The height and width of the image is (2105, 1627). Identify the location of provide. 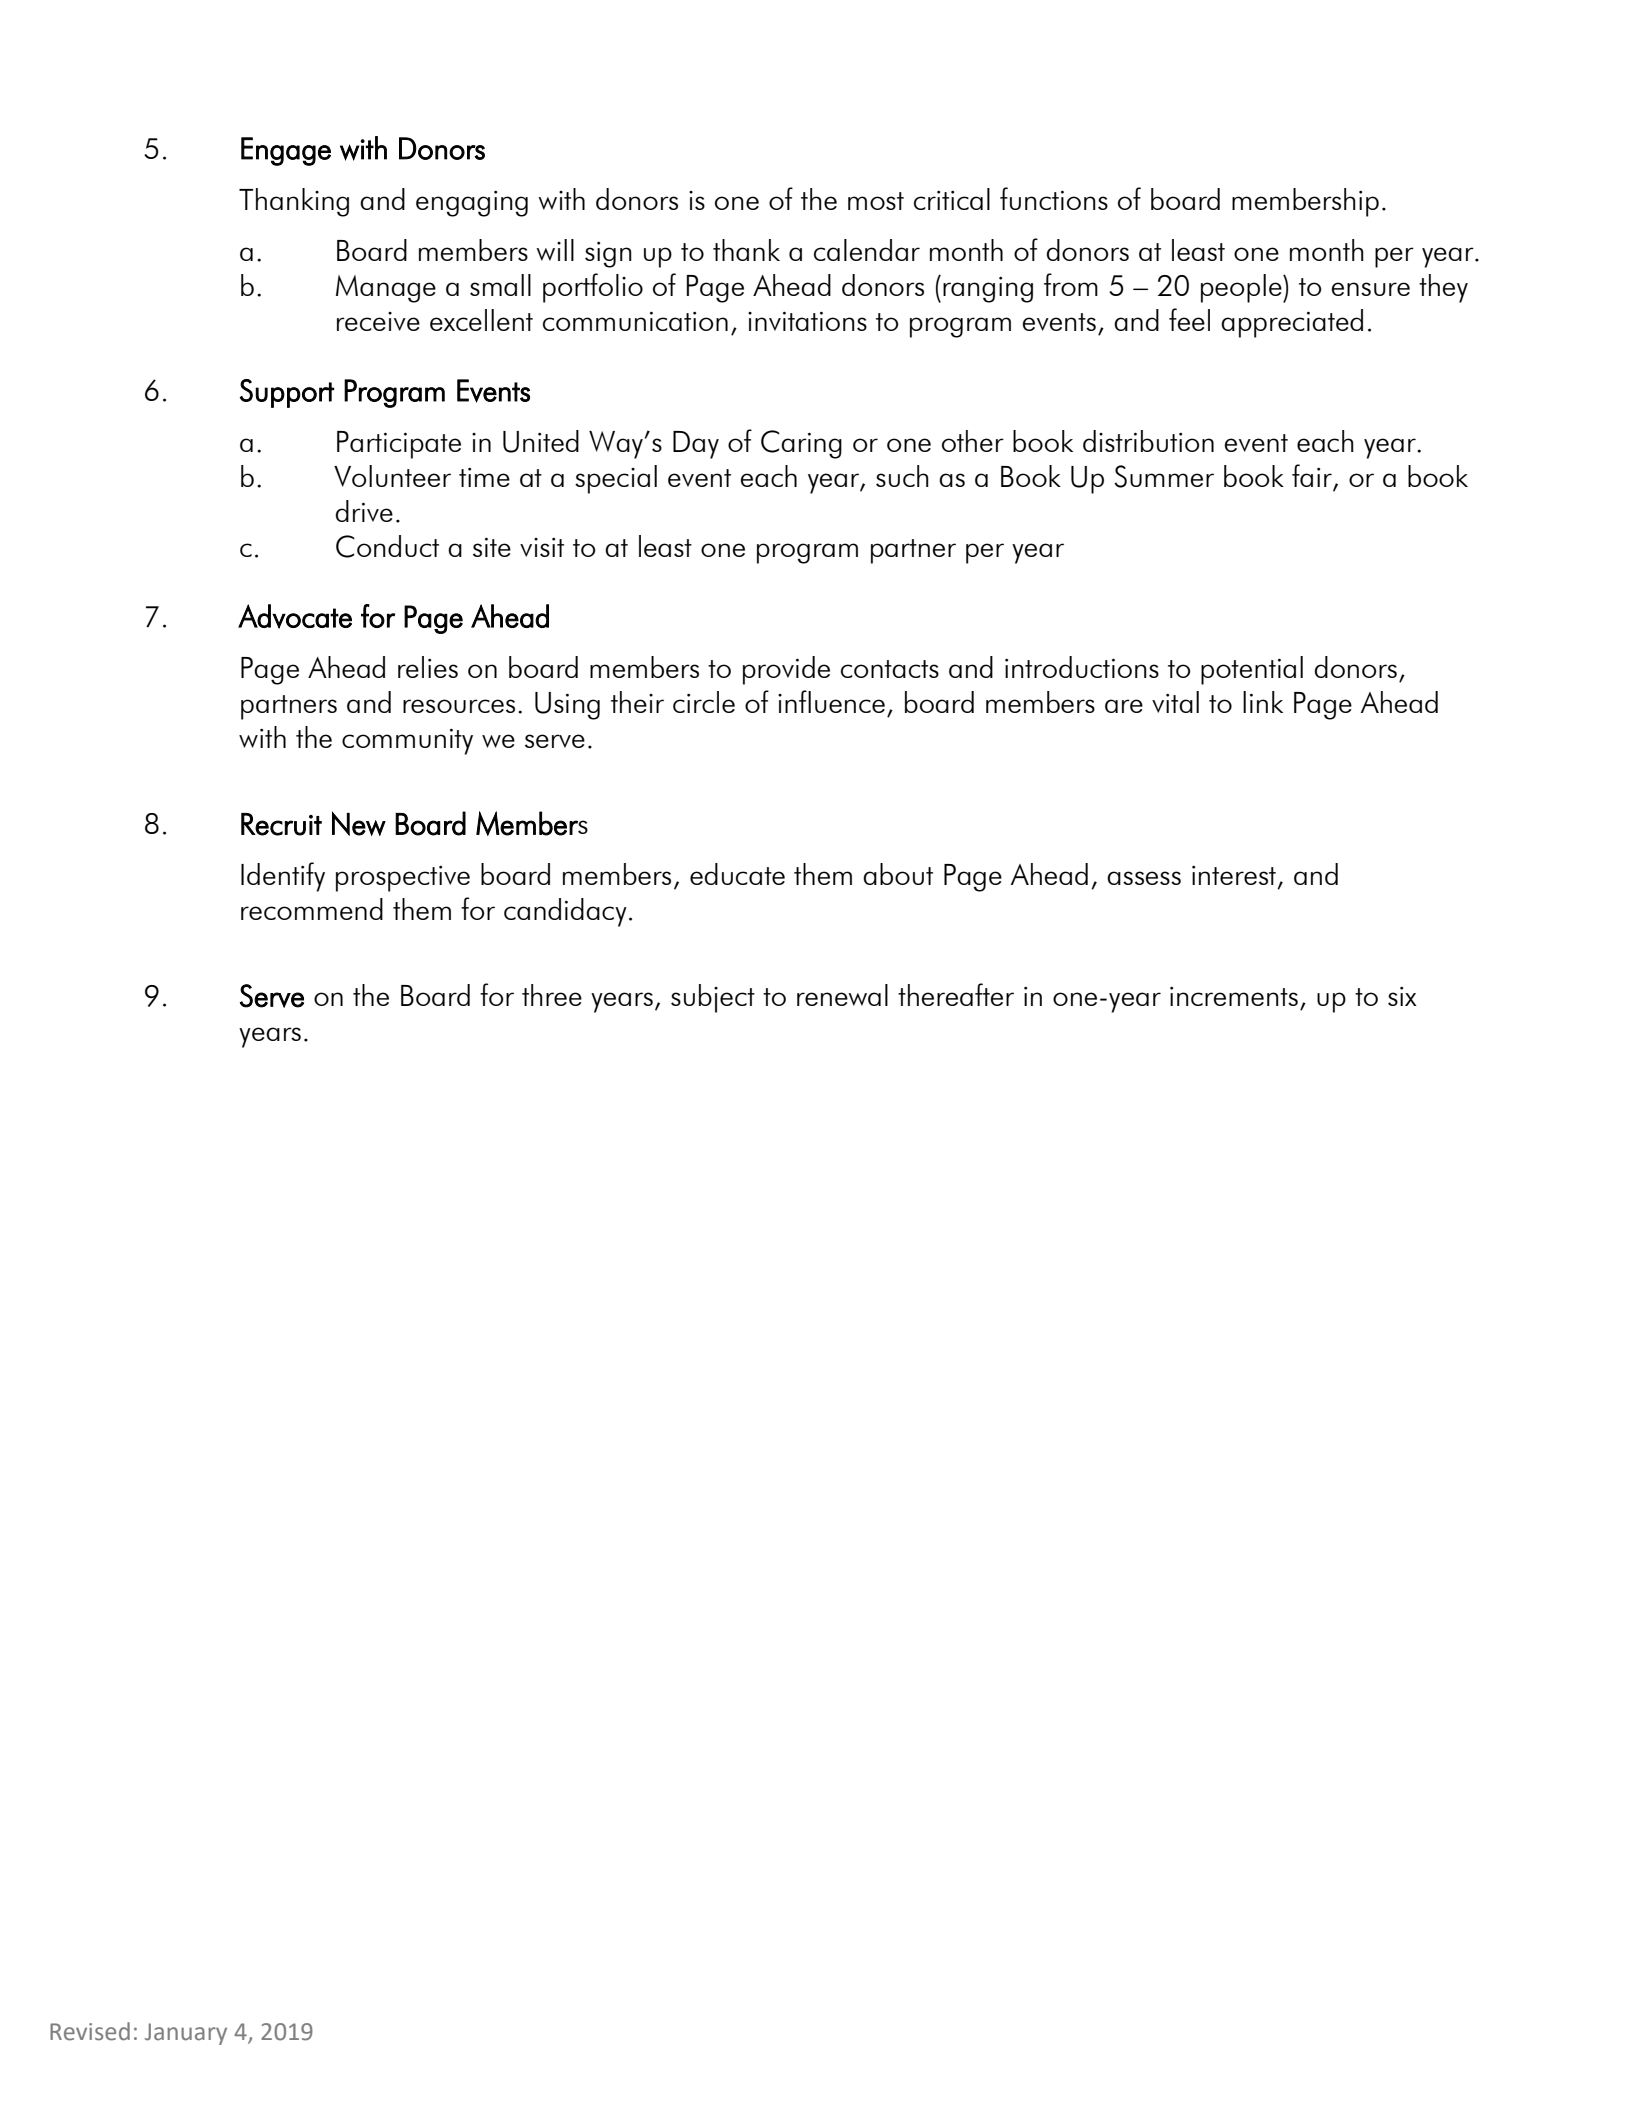
(786, 670).
